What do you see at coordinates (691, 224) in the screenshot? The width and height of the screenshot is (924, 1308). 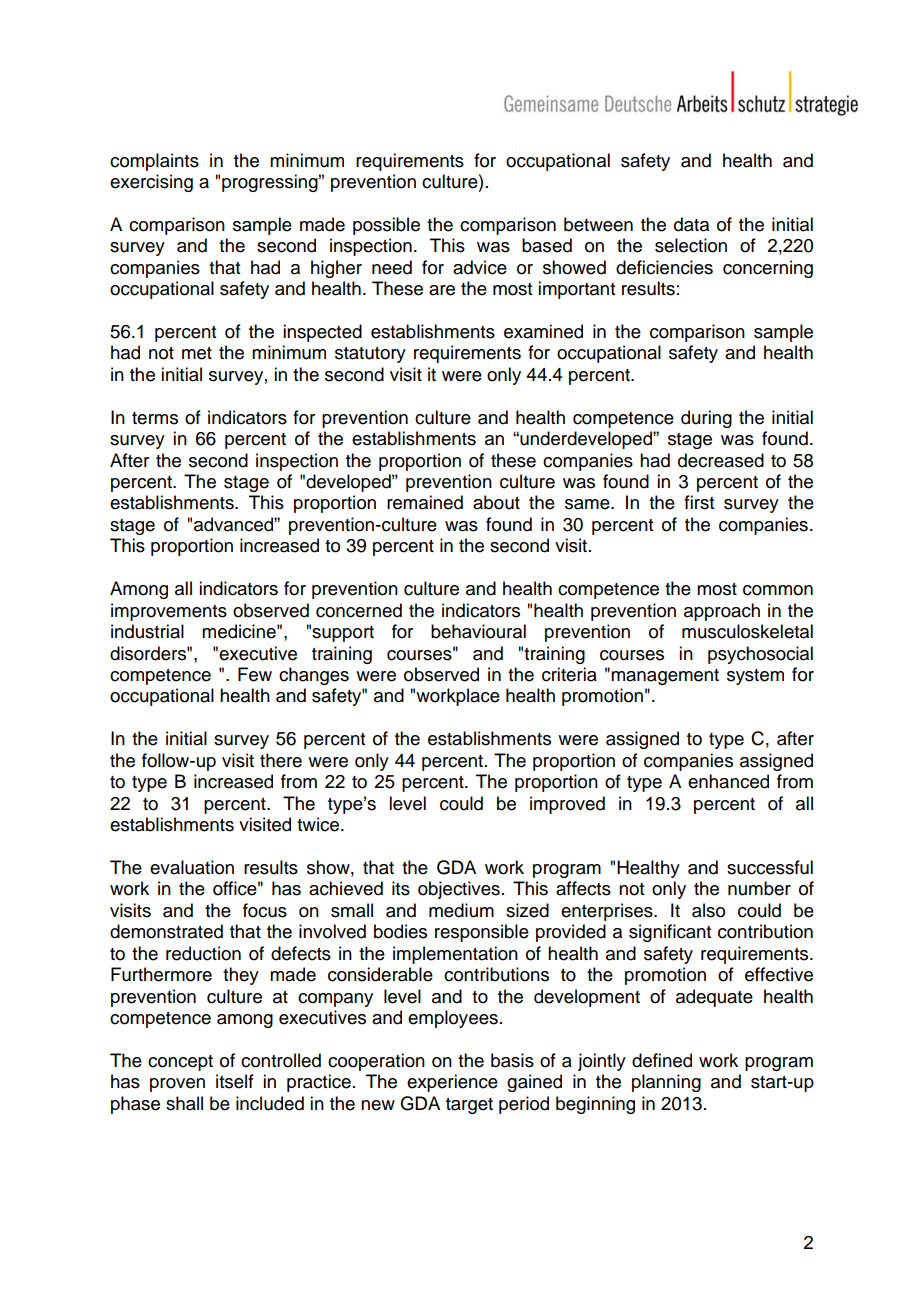 I see `data` at bounding box center [691, 224].
